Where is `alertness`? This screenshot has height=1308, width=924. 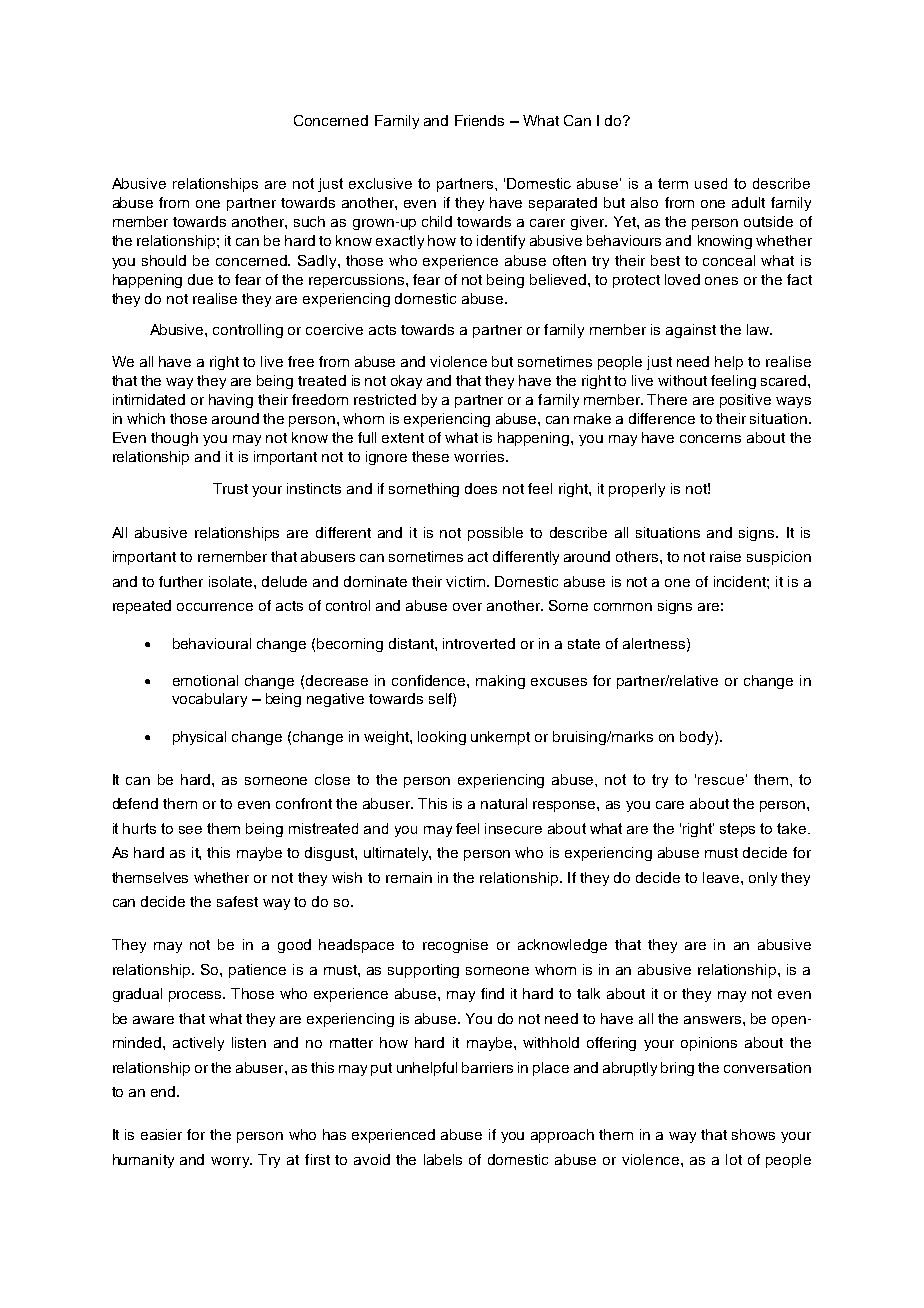 alertness is located at coordinates (655, 644).
